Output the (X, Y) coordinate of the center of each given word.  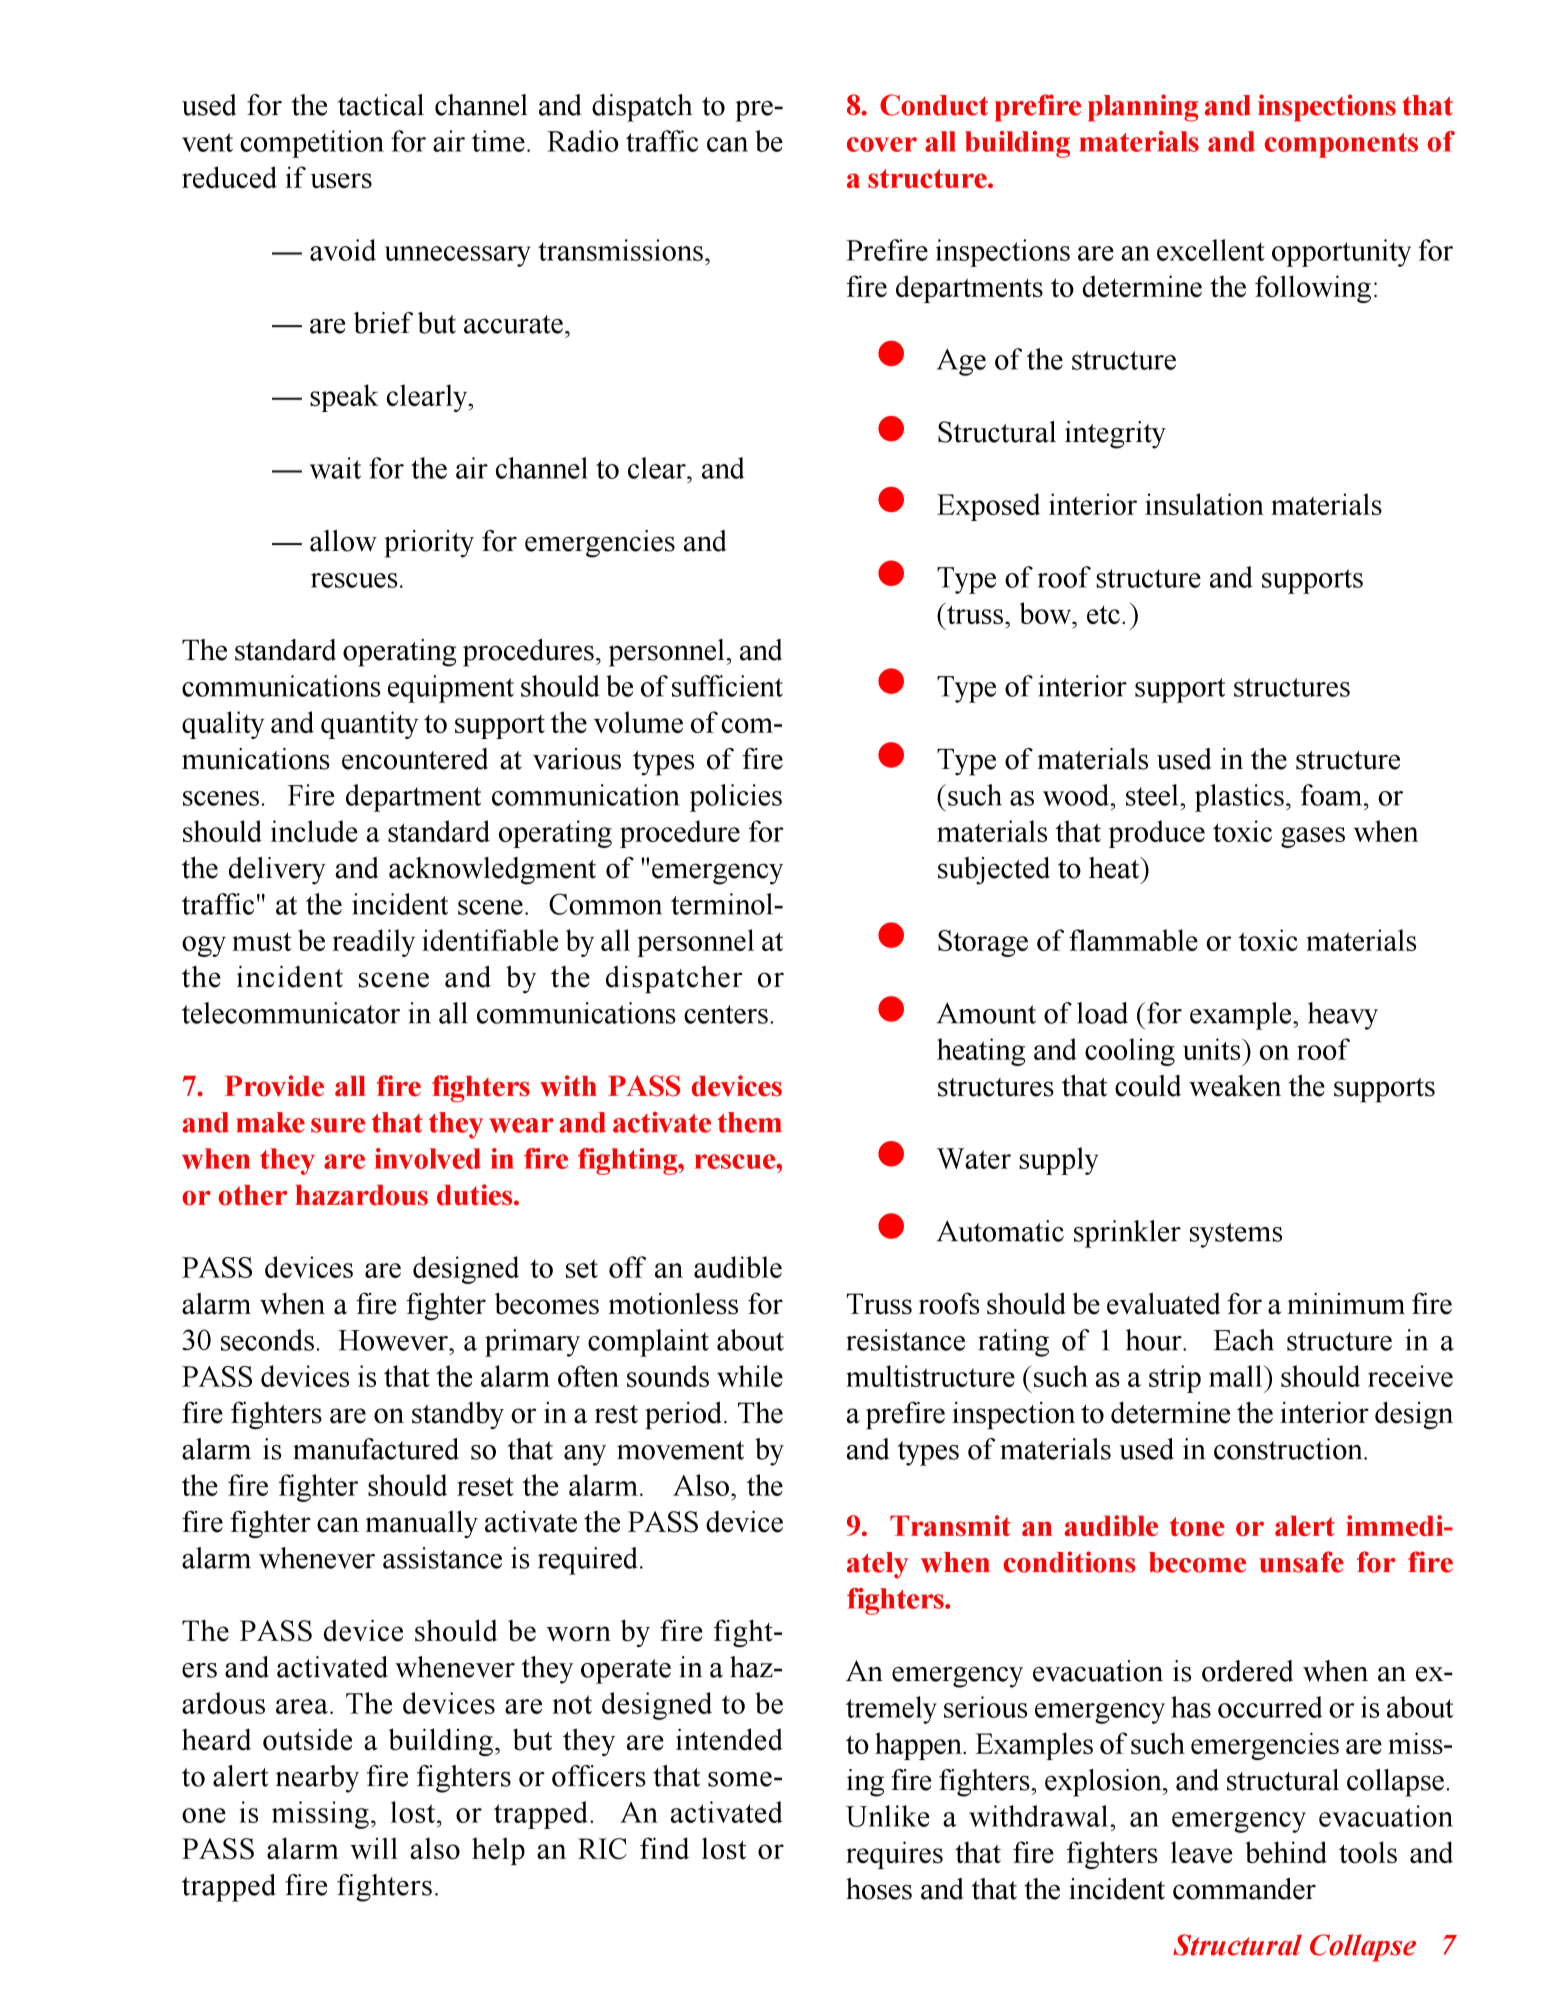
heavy (1343, 1016)
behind (1286, 1852)
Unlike (888, 1816)
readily (374, 943)
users (341, 180)
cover (882, 144)
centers (726, 1014)
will (374, 1848)
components (1341, 145)
